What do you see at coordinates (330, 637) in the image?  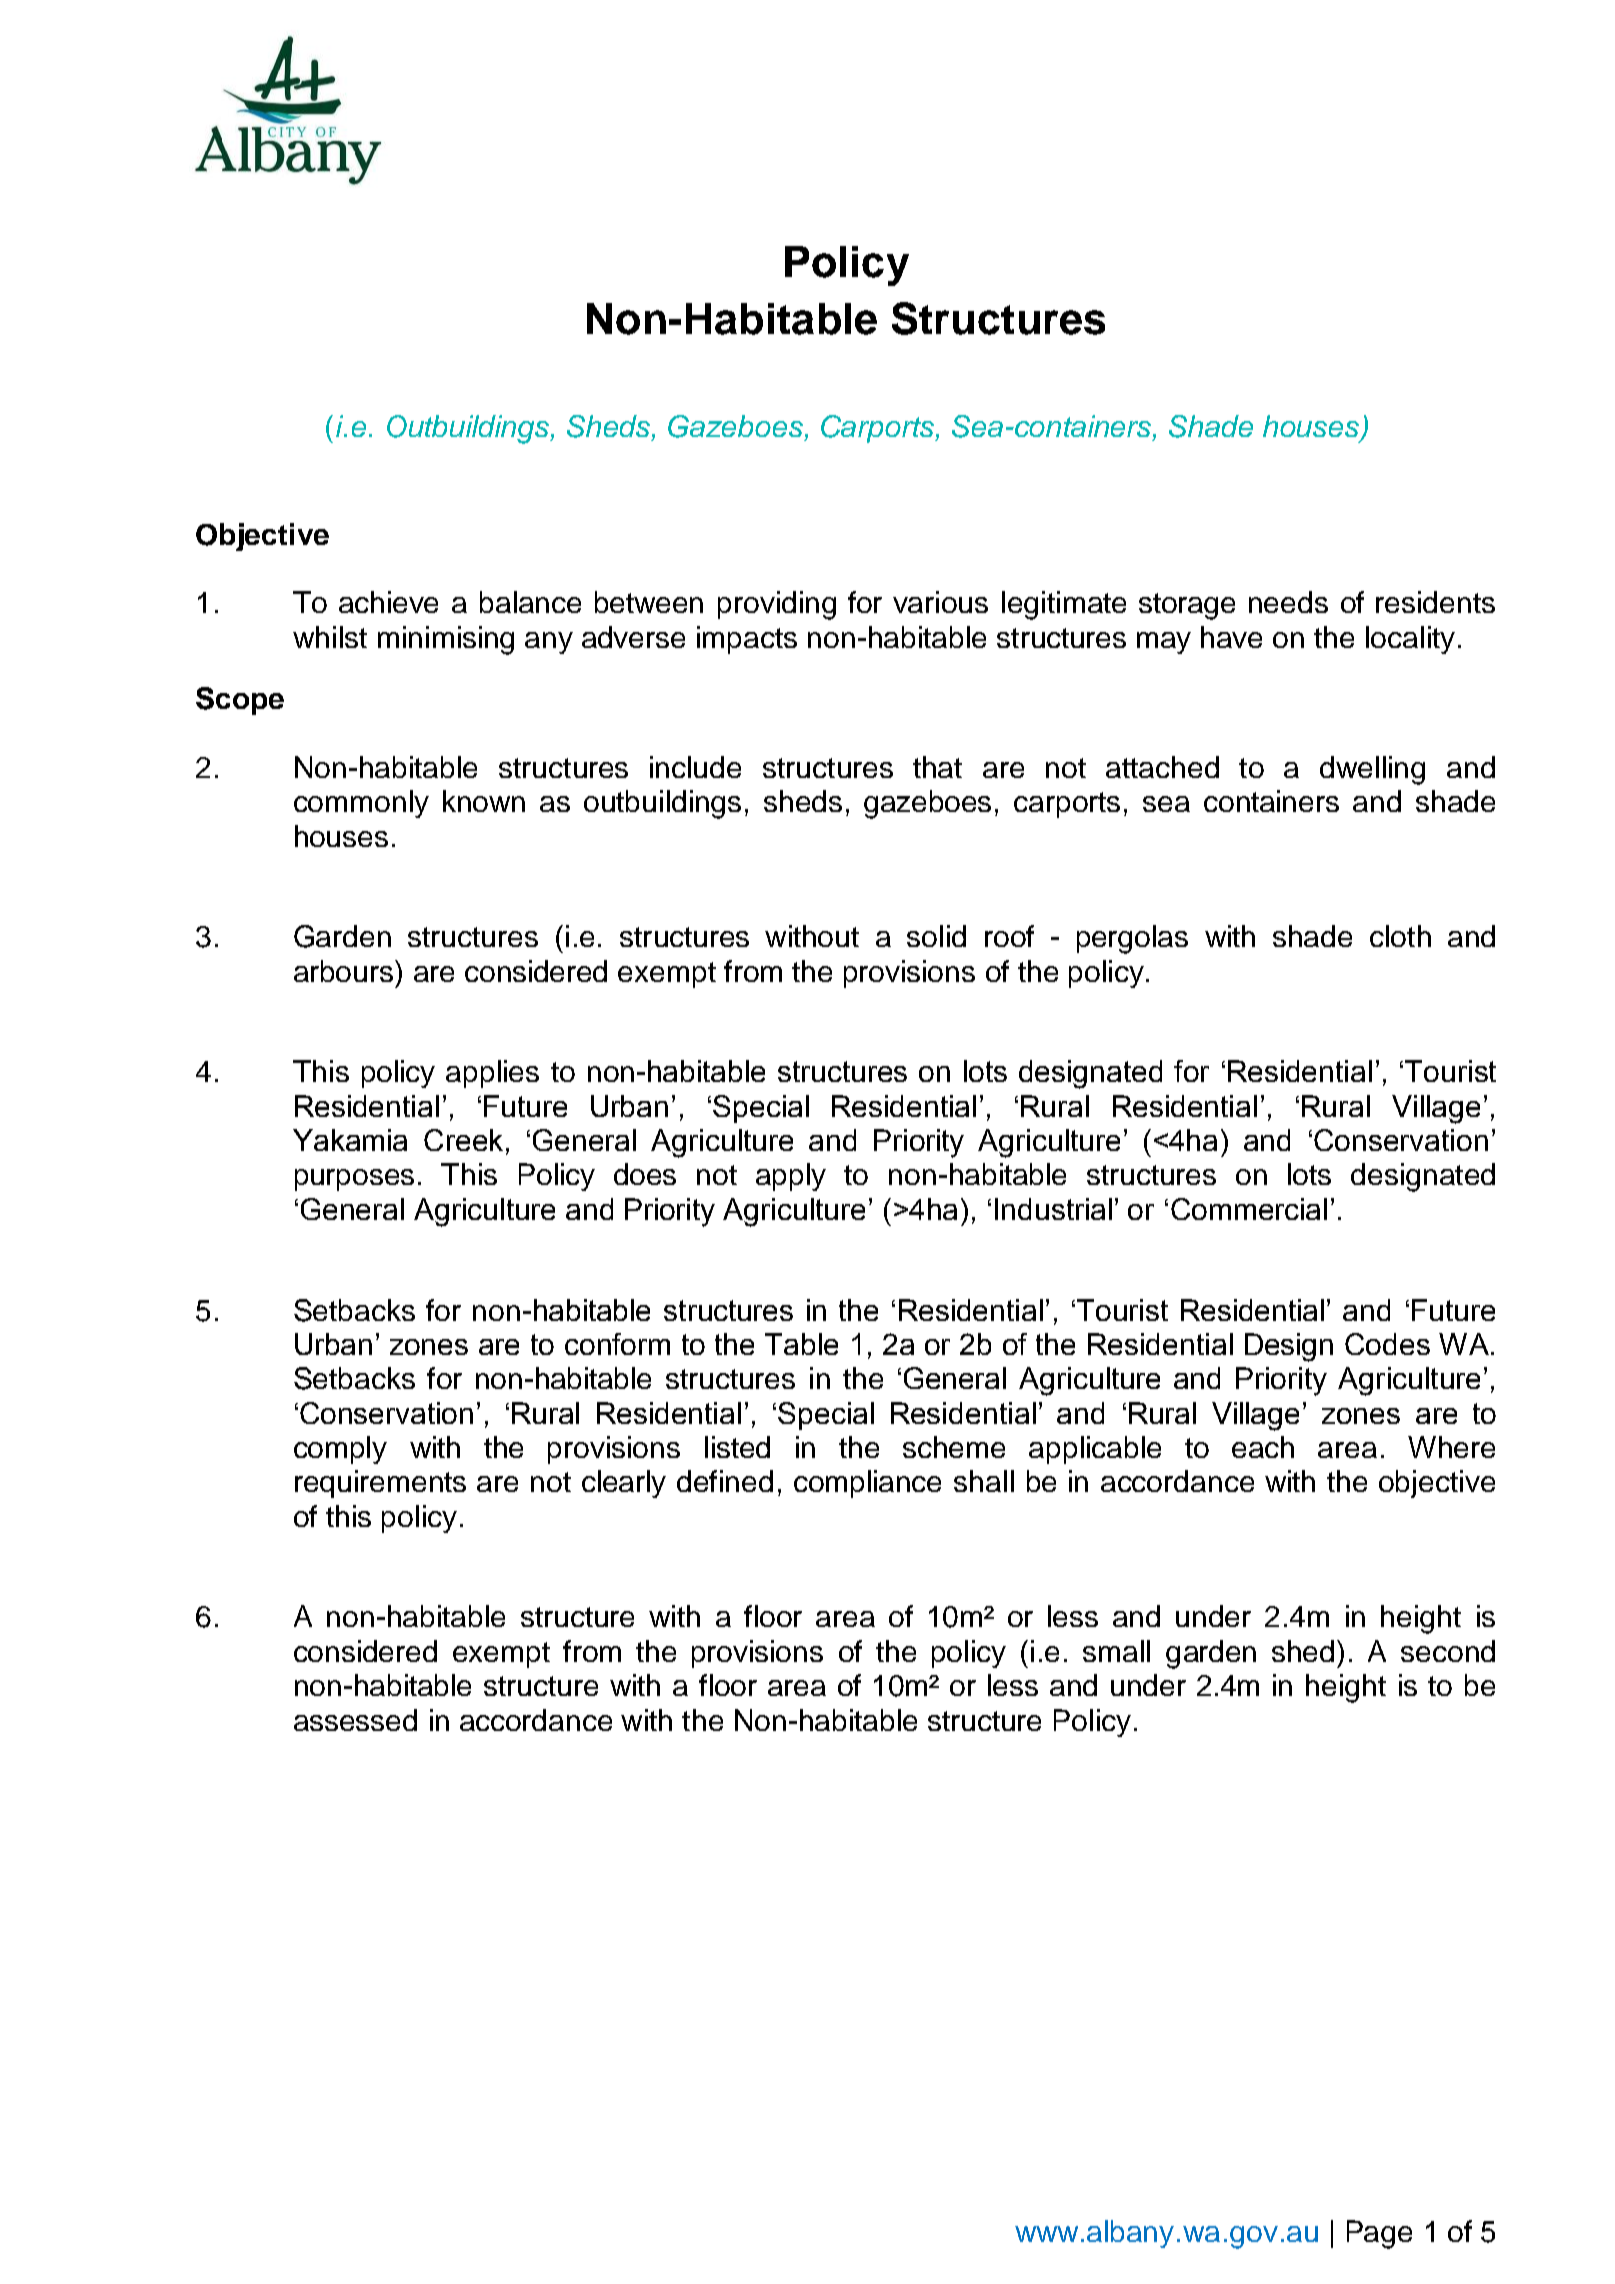 I see `whilst` at bounding box center [330, 637].
